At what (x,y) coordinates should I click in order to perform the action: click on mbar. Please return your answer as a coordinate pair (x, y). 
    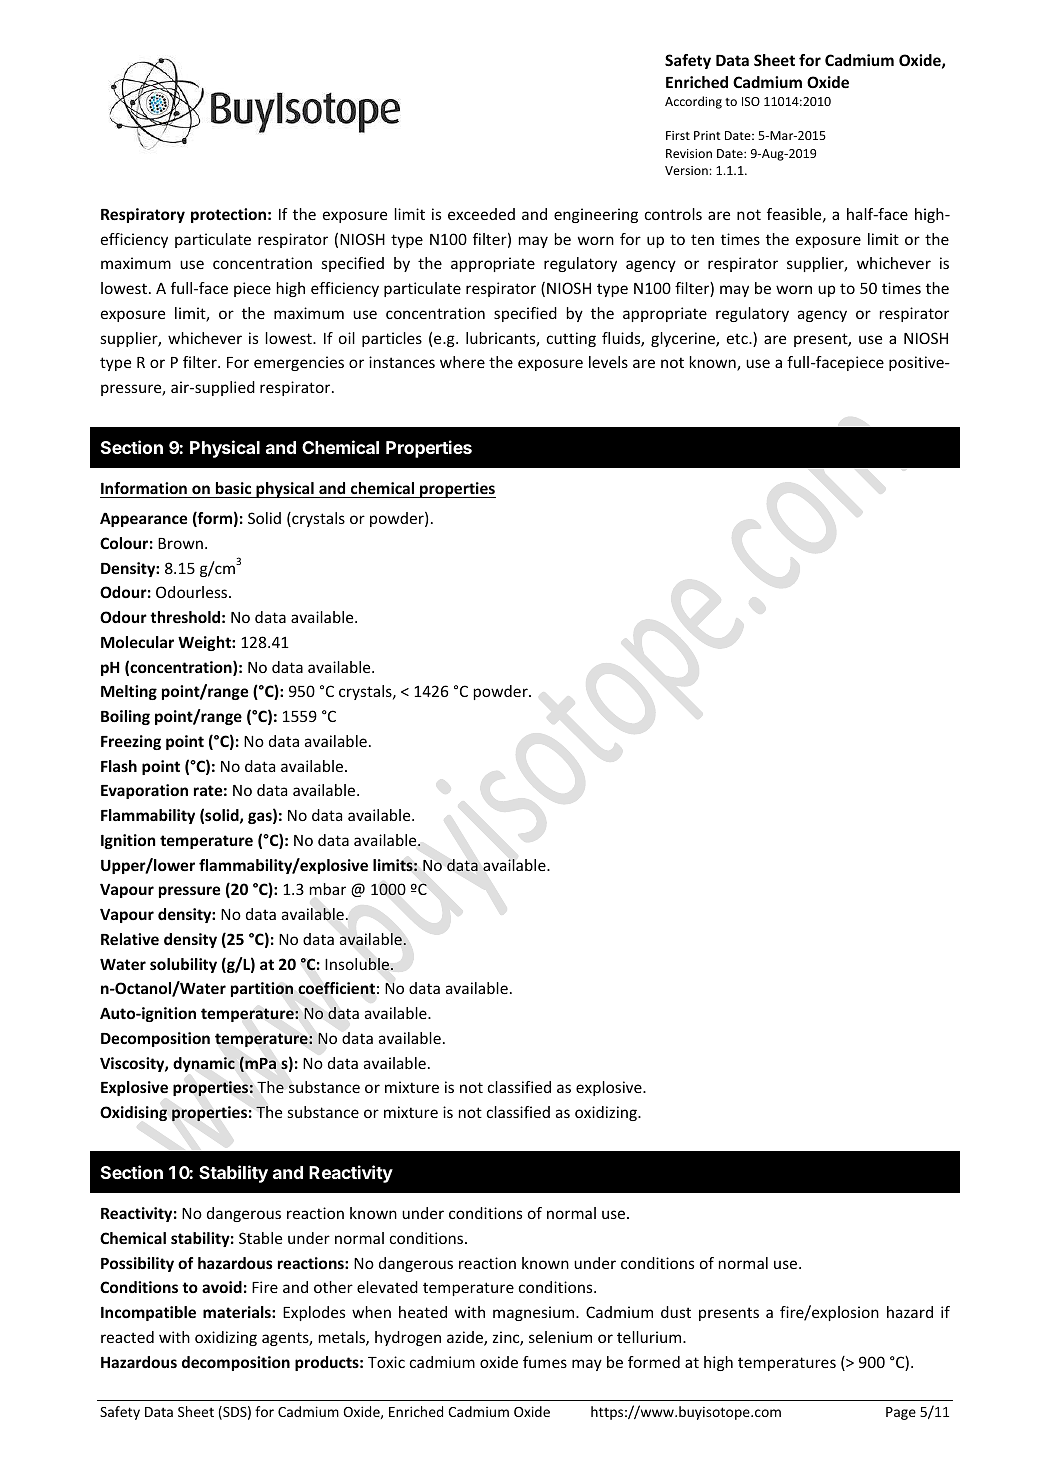
    Looking at the image, I should click on (328, 889).
